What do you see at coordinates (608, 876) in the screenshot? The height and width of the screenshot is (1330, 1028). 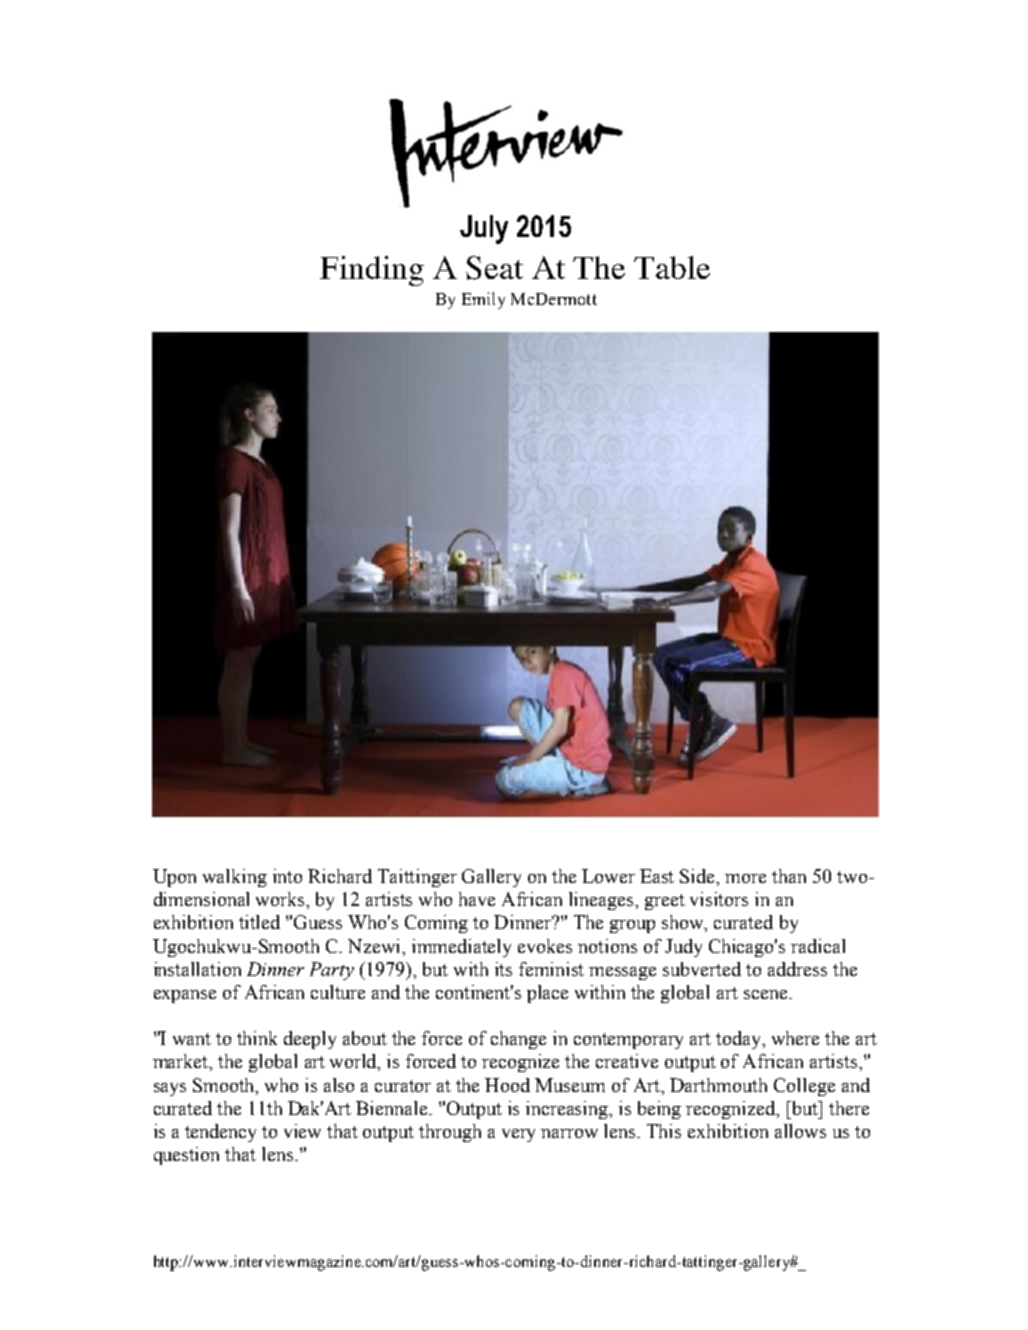 I see `Lower` at bounding box center [608, 876].
